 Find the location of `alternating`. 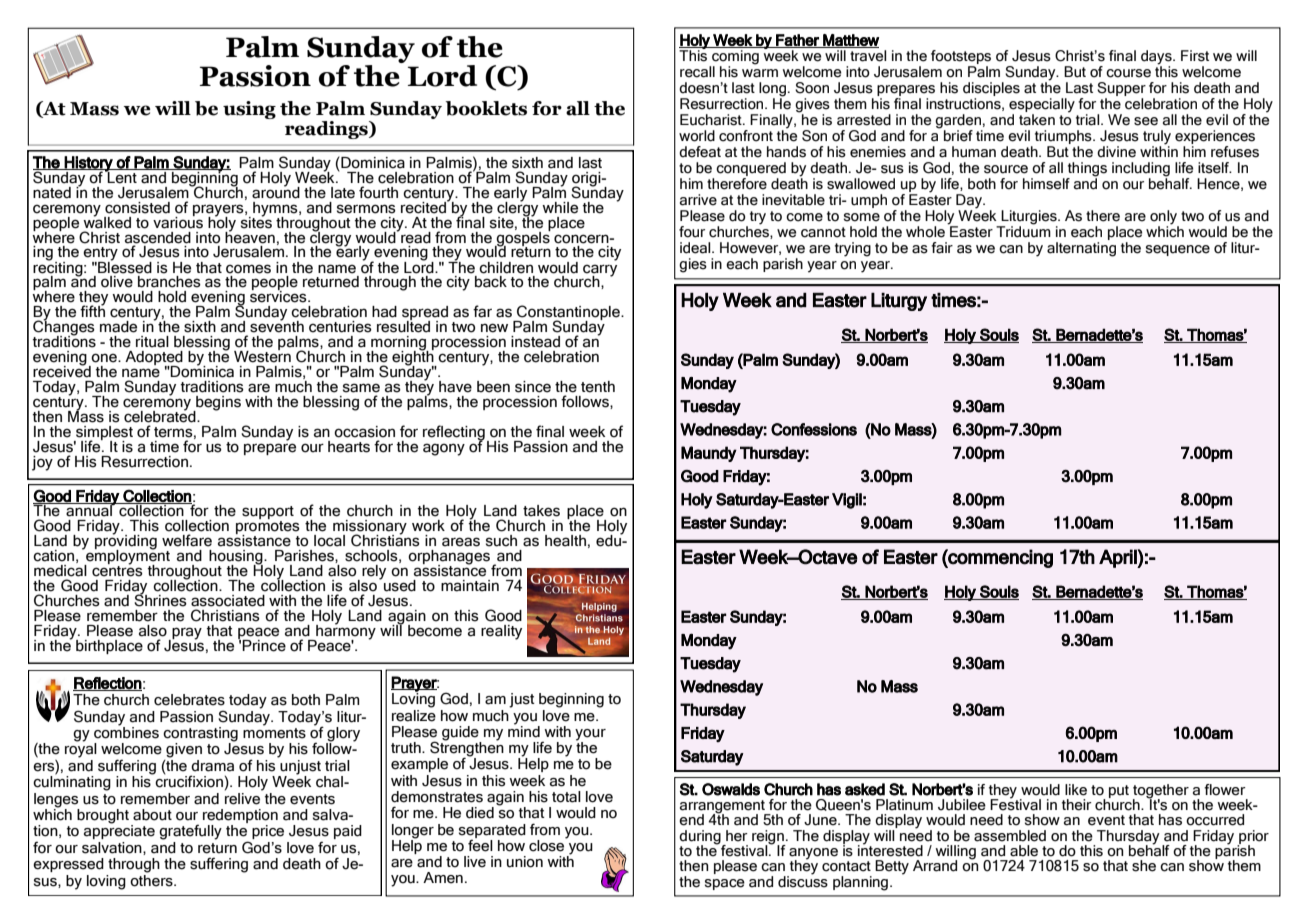

alternating is located at coordinates (1081, 248).
